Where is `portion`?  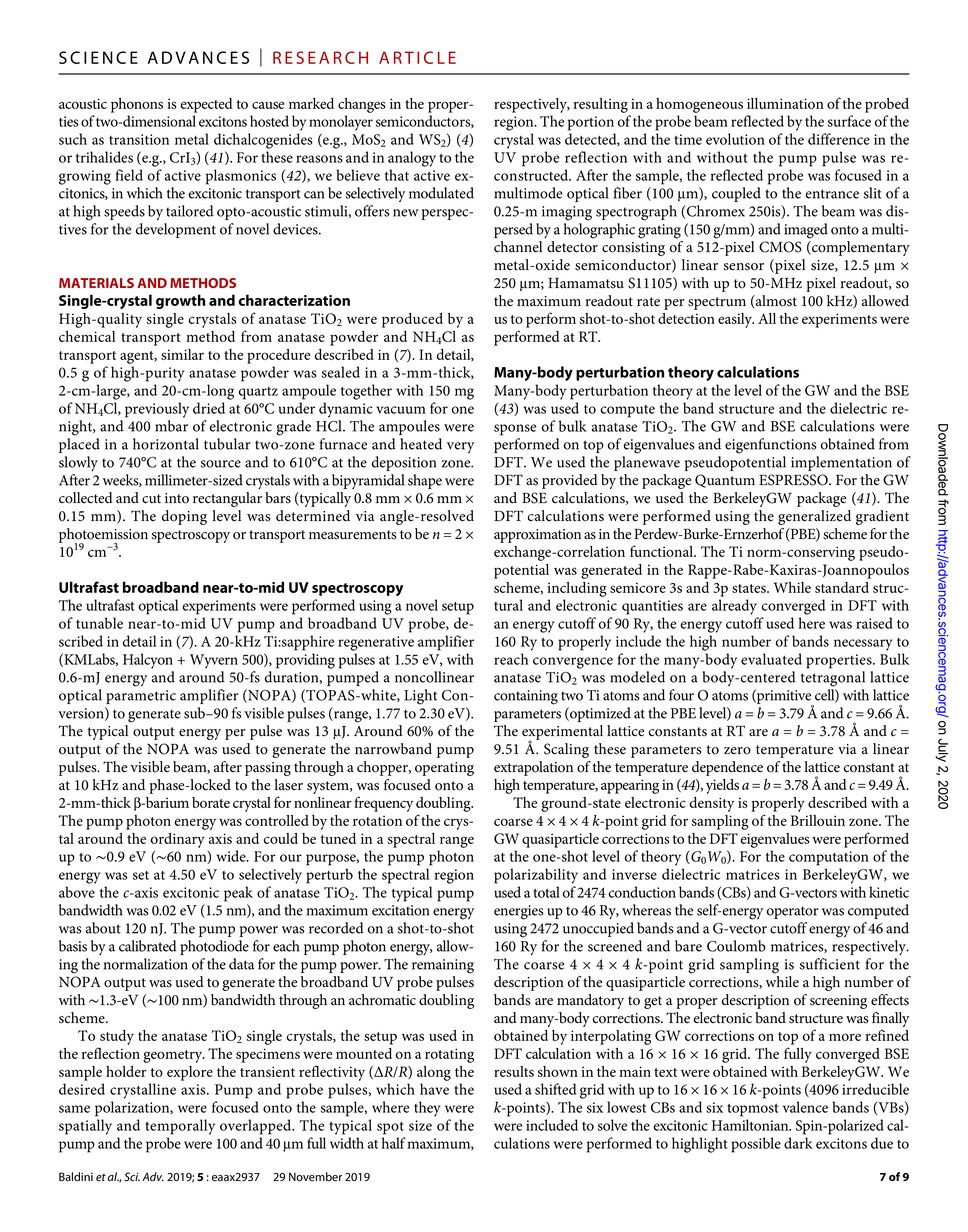 portion is located at coordinates (591, 123).
